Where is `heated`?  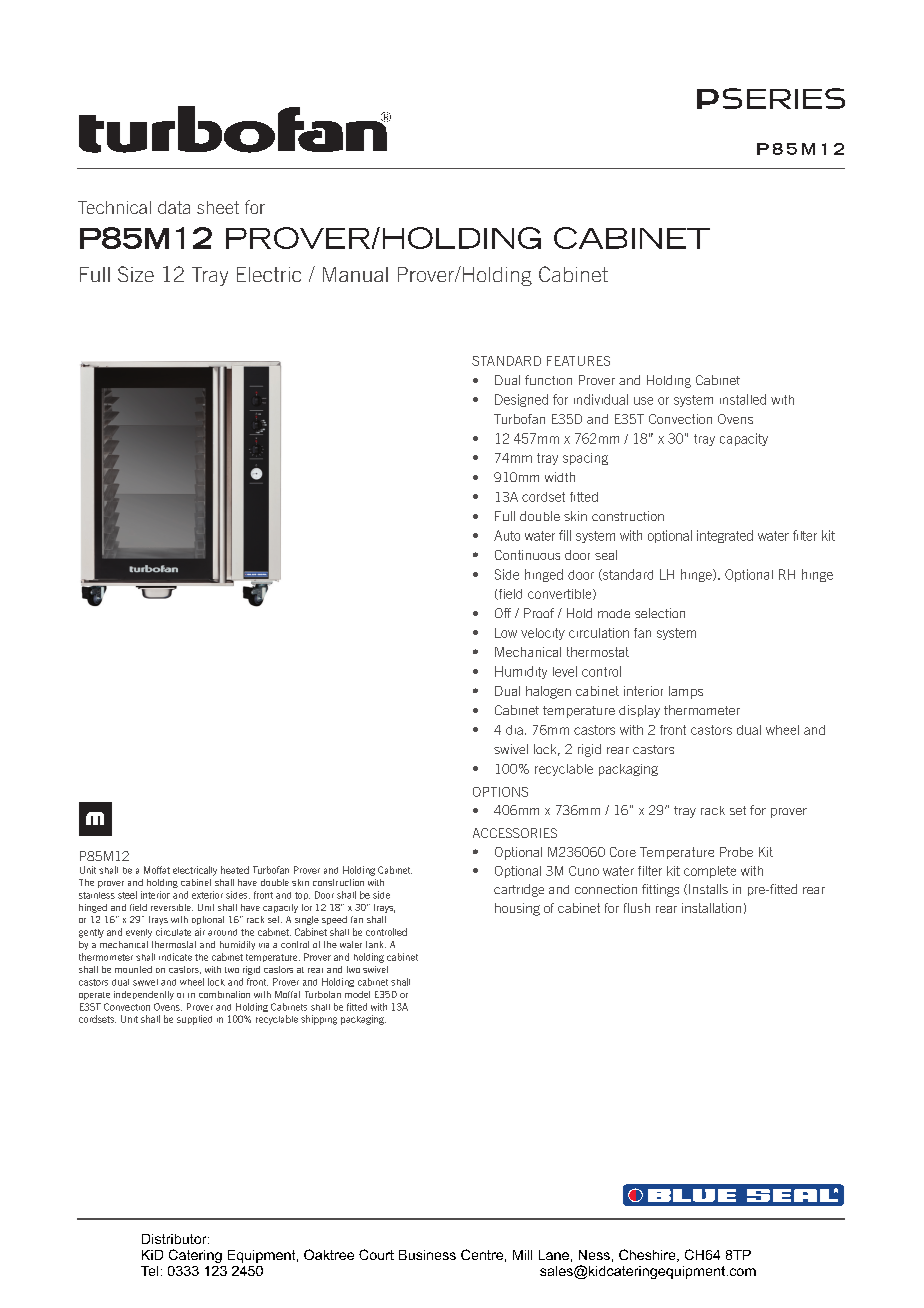
heated is located at coordinates (235, 870).
